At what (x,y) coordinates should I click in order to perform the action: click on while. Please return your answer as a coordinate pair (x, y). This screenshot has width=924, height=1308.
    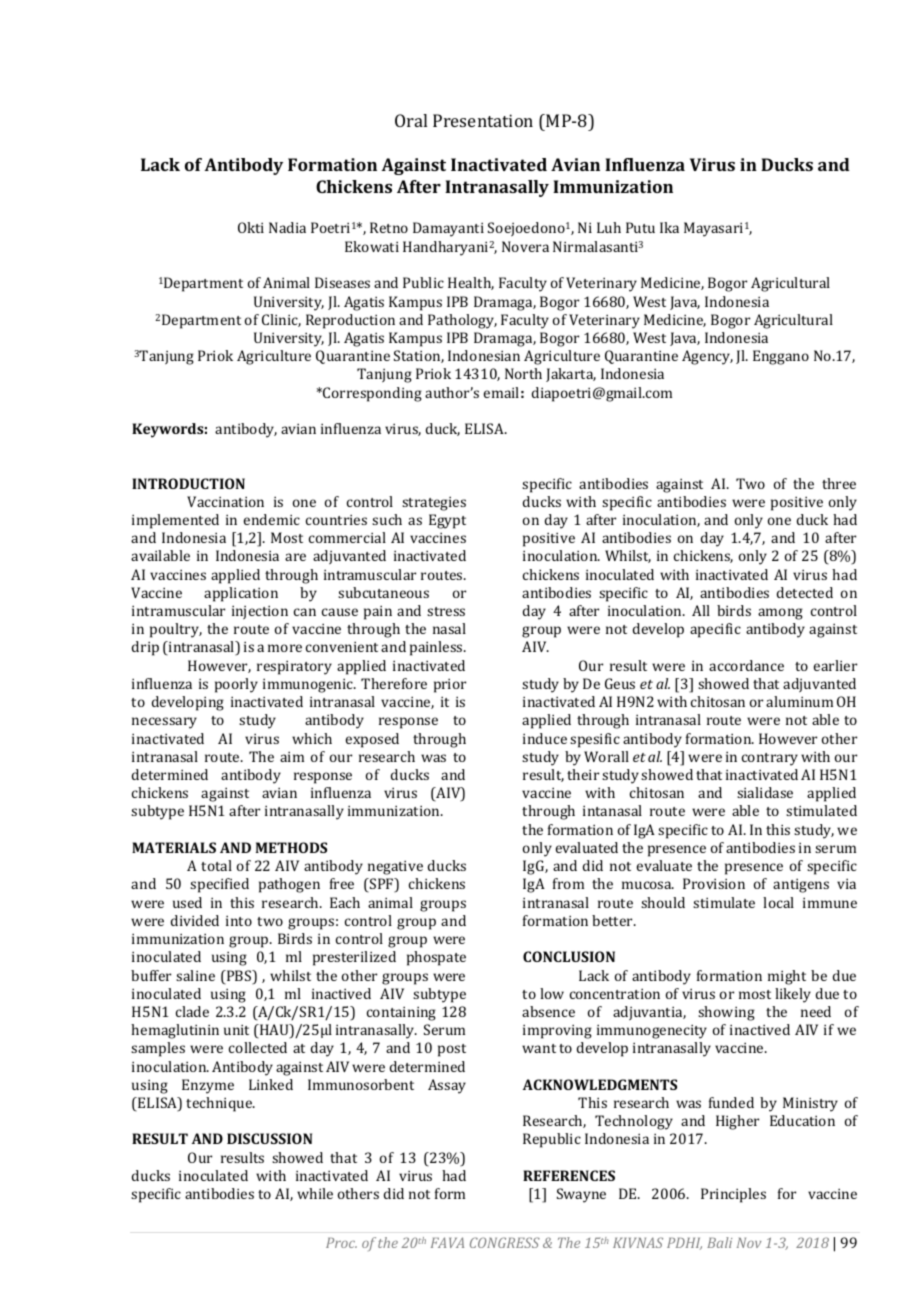
    Looking at the image, I should click on (315, 1193).
